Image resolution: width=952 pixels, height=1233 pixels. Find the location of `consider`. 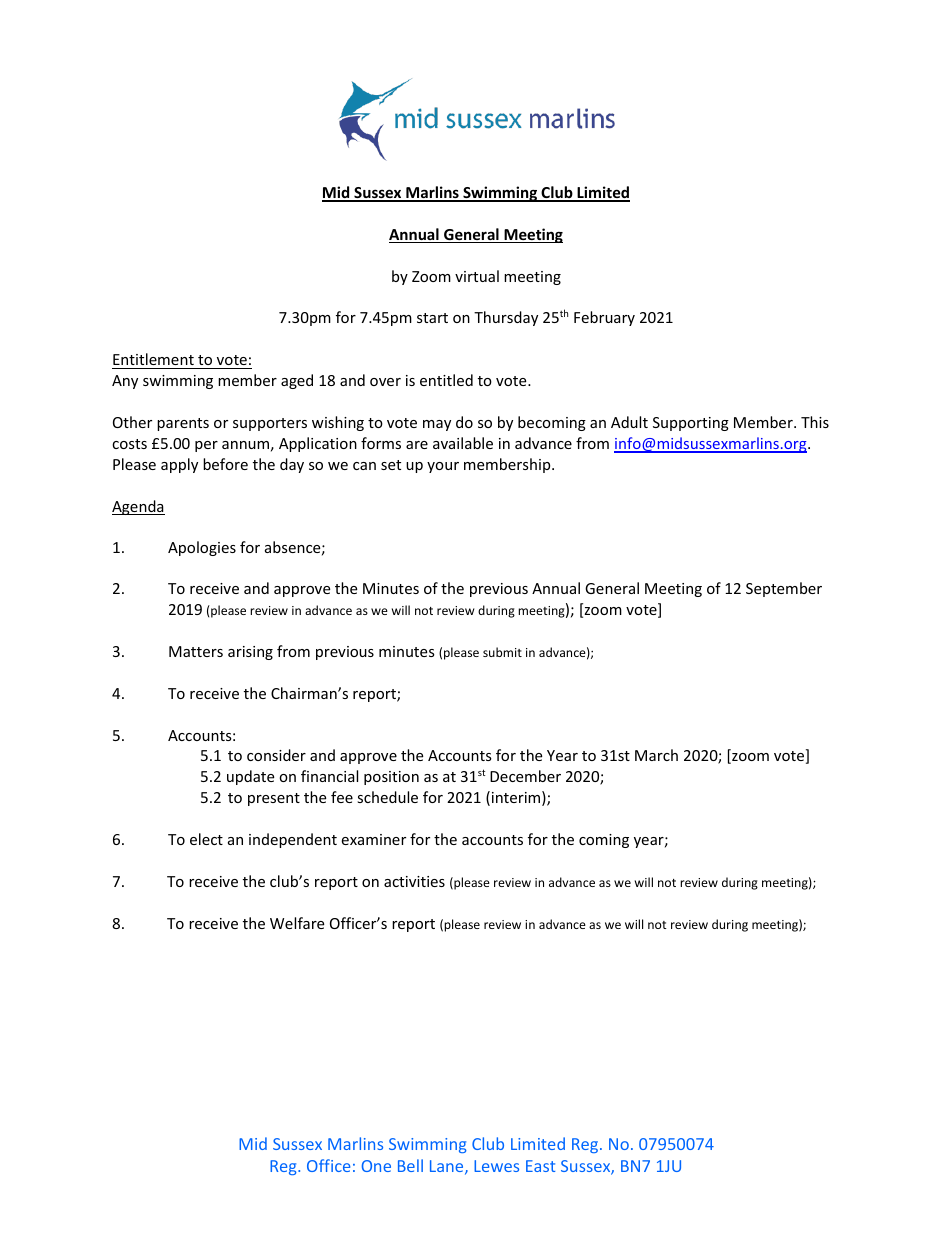

consider is located at coordinates (276, 755).
